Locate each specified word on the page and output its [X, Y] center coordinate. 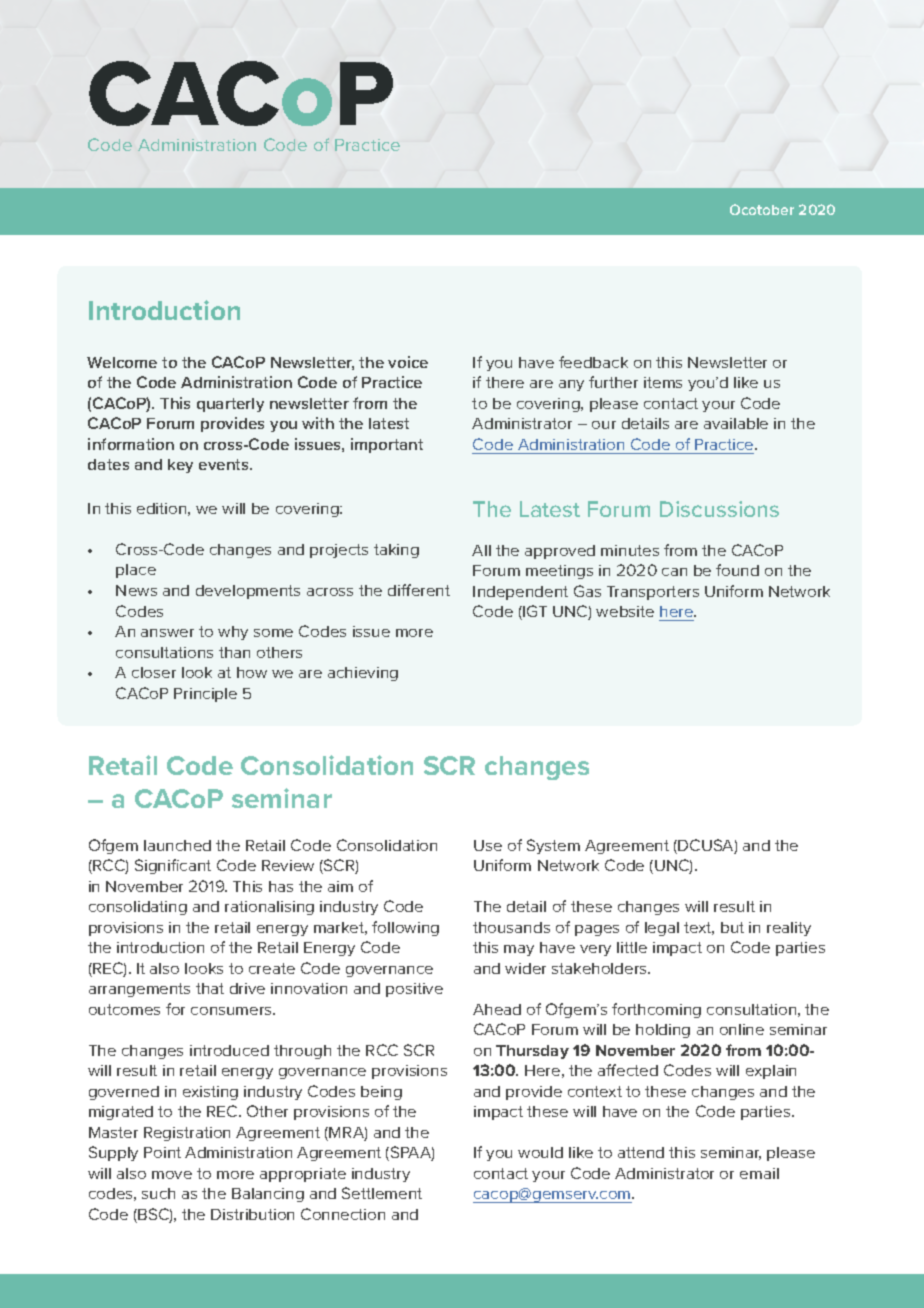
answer [167, 633]
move [172, 1175]
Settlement [382, 1193]
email [759, 1173]
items [663, 382]
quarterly [230, 405]
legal [662, 929]
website [625, 611]
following [405, 928]
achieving [363, 674]
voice [408, 362]
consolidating [138, 908]
